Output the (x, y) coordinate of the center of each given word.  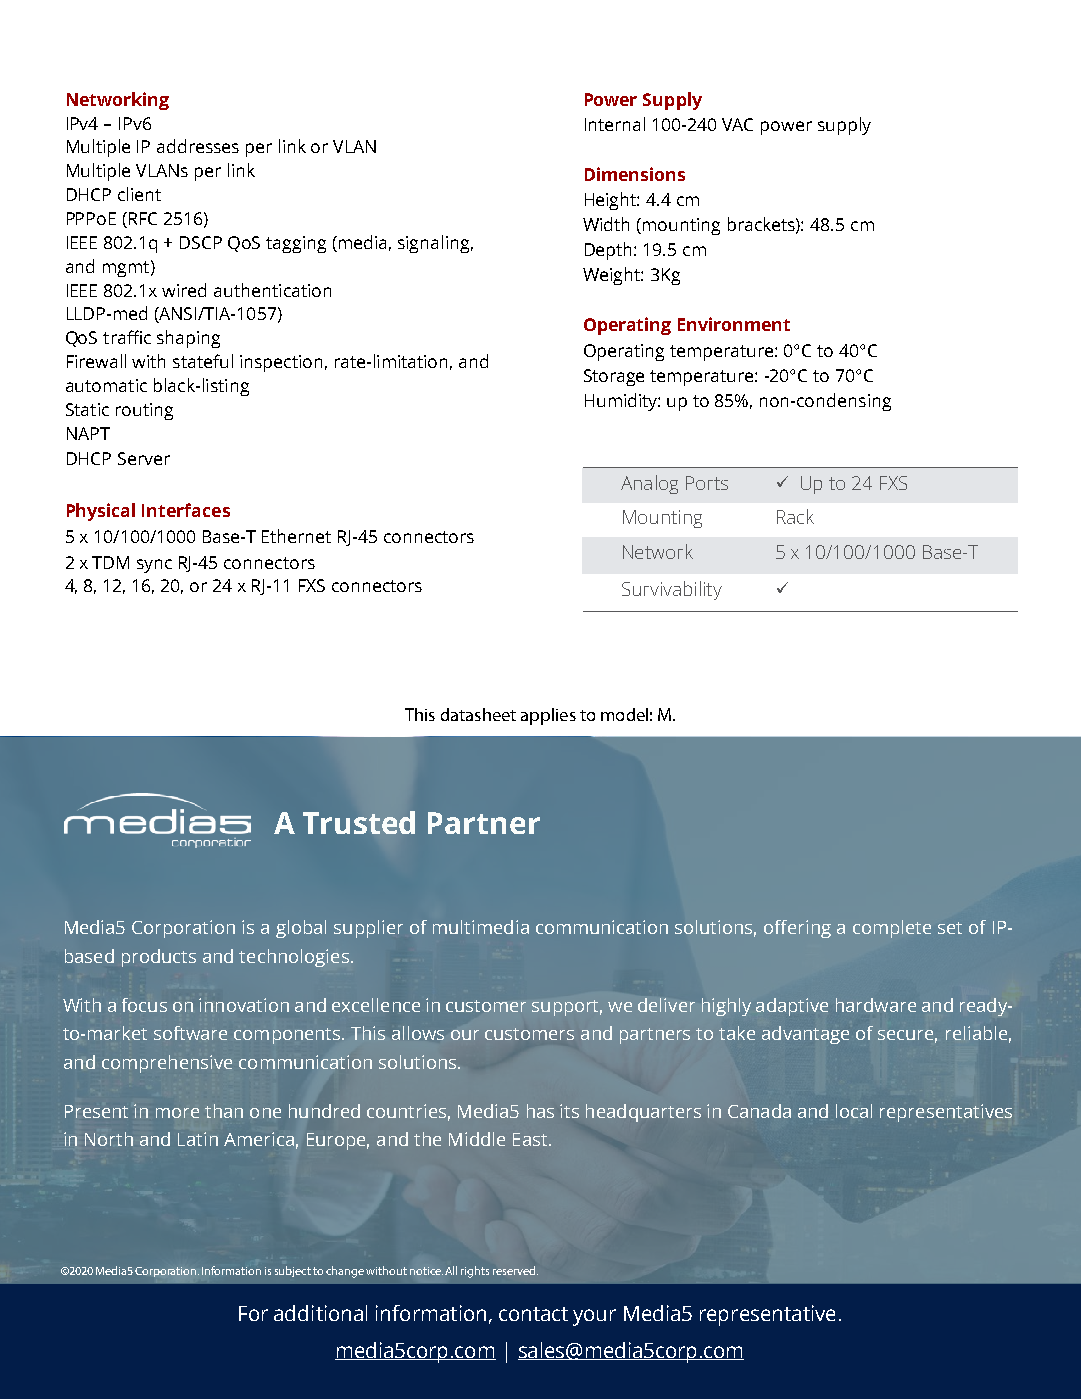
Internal (615, 124)
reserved (515, 1270)
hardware (876, 1005)
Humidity (622, 402)
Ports (707, 483)
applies (548, 716)
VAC (737, 124)
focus (144, 1005)
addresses (198, 146)
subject (293, 1271)
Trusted (359, 822)
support (567, 1008)
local (854, 1111)
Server (144, 458)
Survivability (672, 590)
